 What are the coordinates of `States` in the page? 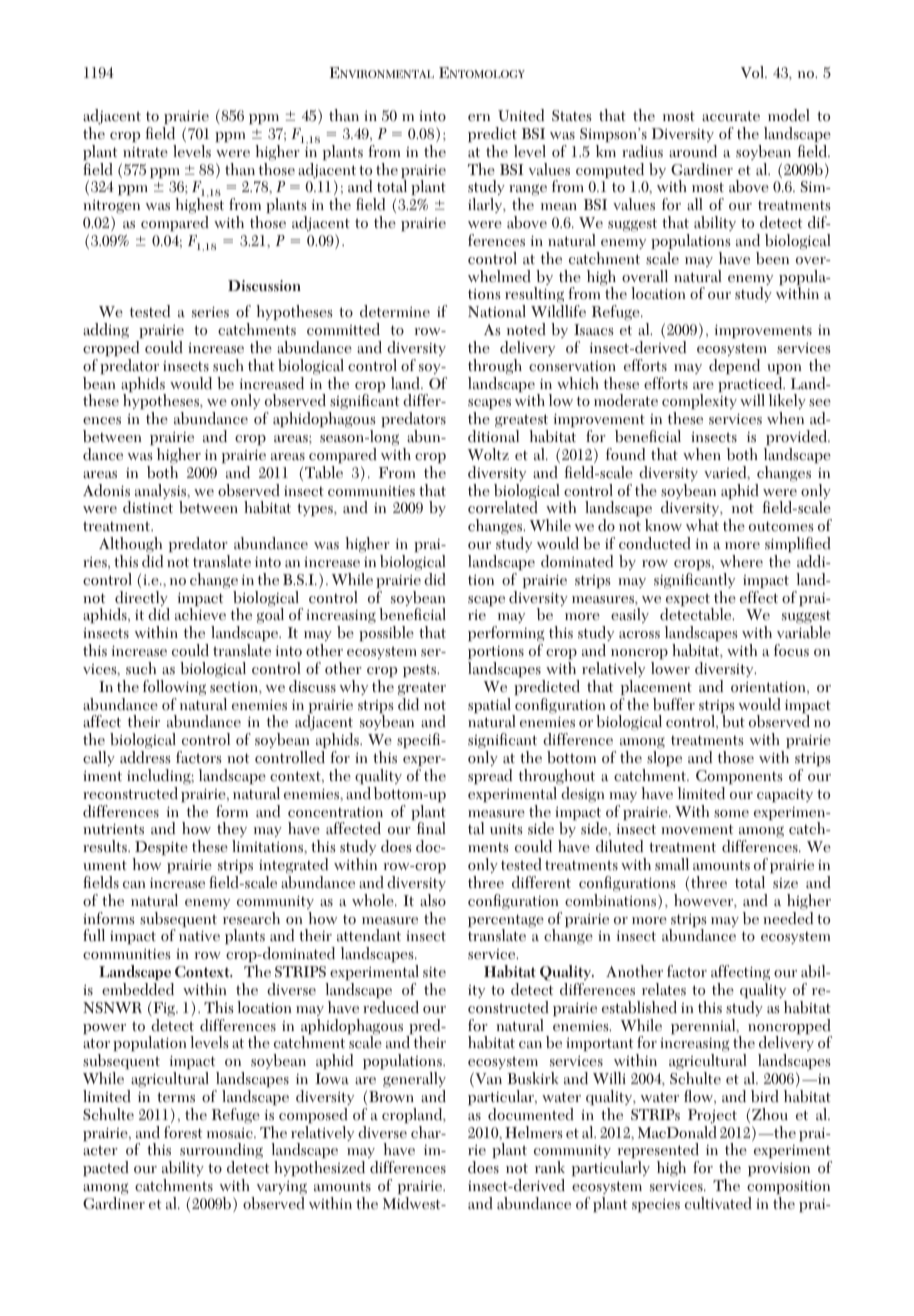 It's located at (572, 116).
